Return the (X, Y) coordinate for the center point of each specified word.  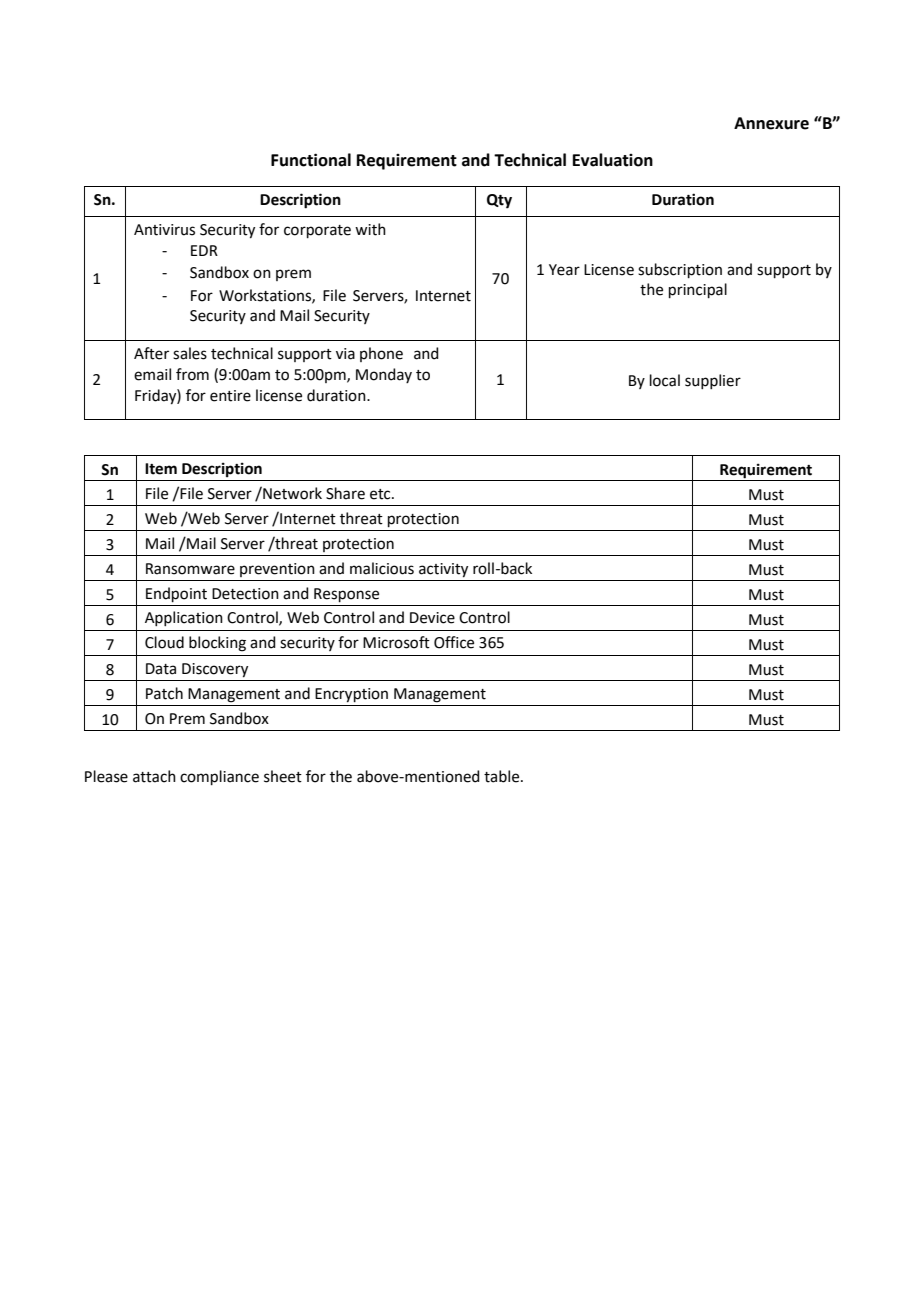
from (192, 374)
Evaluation (613, 160)
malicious (382, 568)
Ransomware (190, 569)
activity (443, 570)
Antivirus (164, 230)
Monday (384, 375)
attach (154, 776)
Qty (499, 201)
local (665, 380)
